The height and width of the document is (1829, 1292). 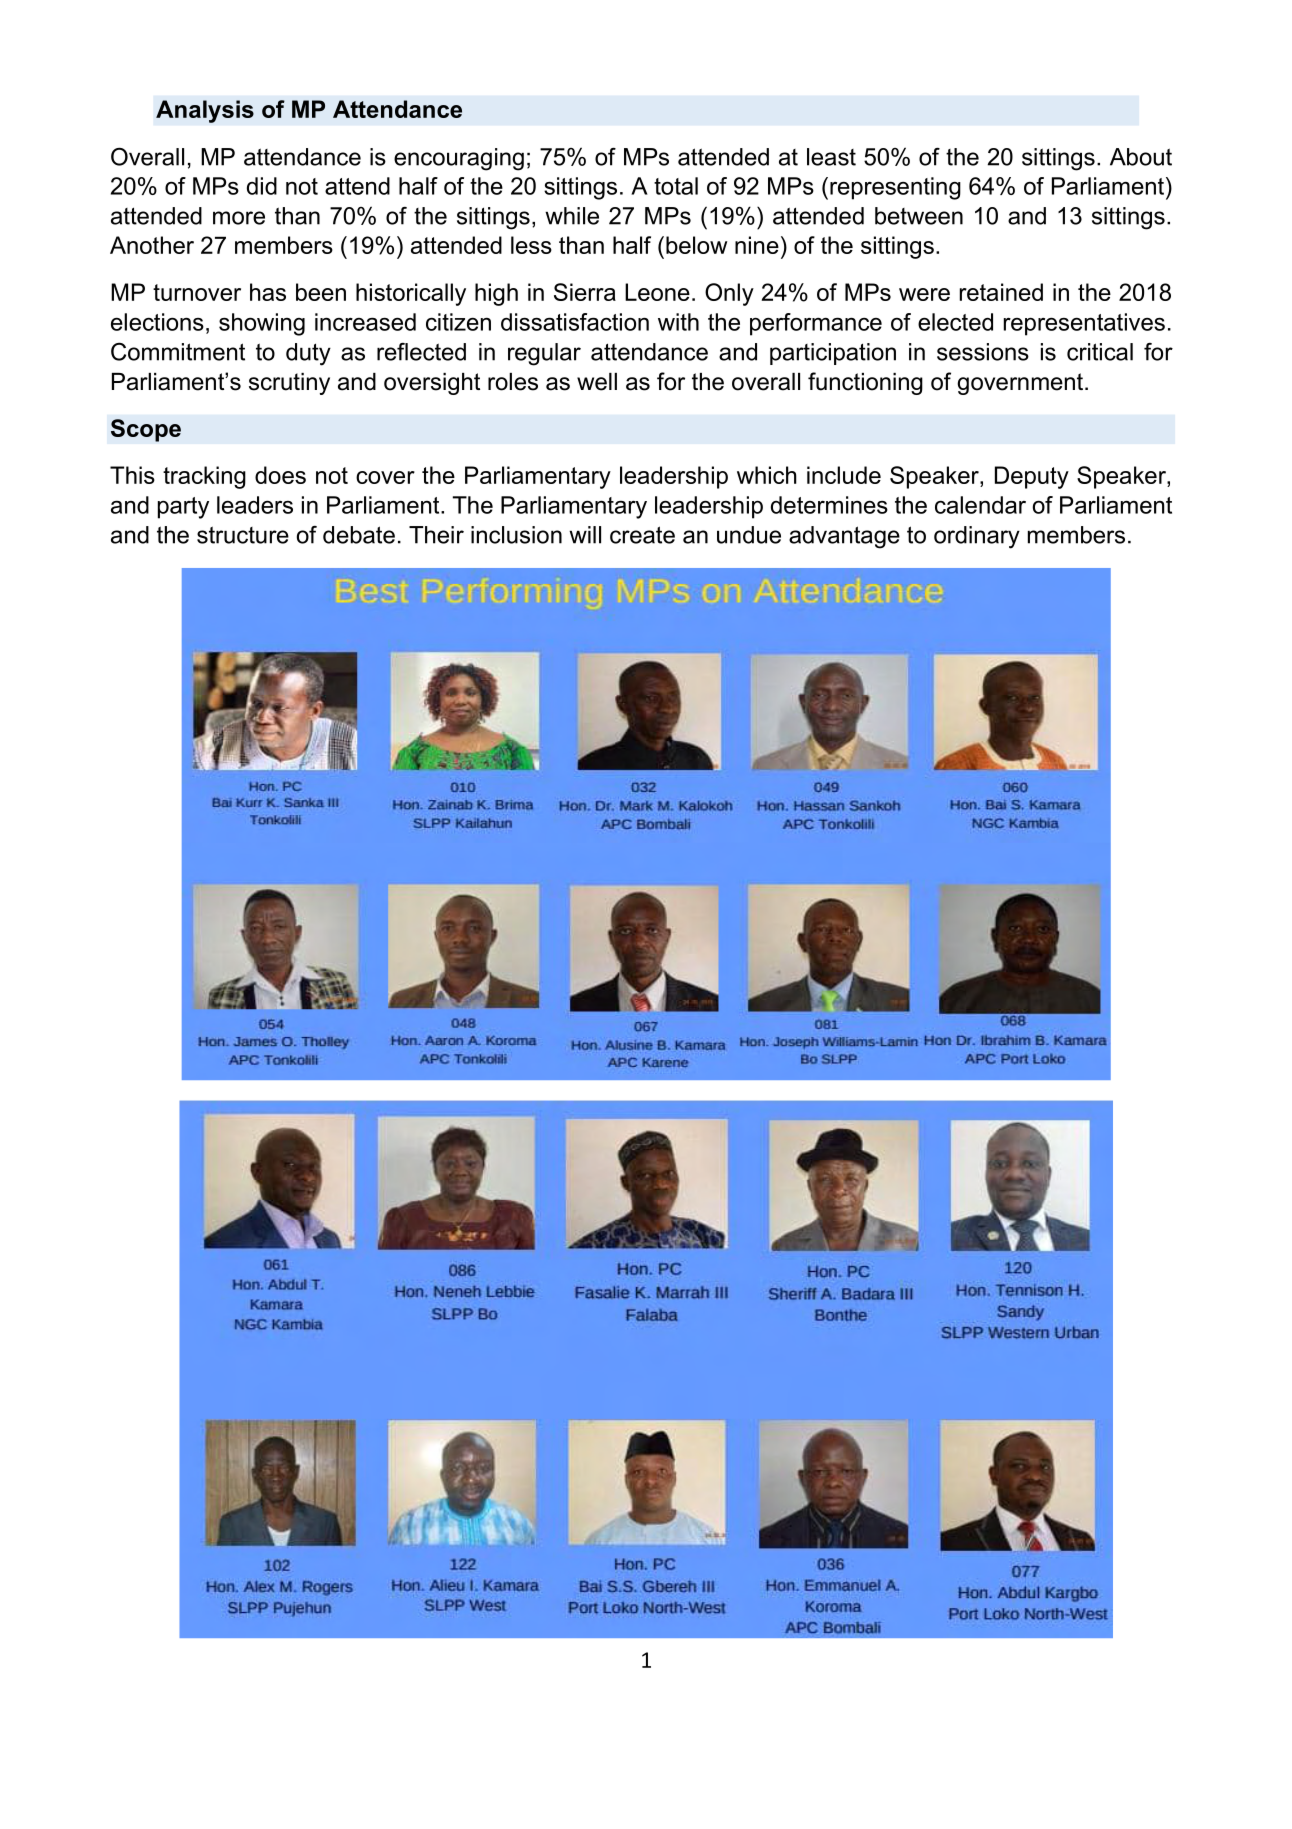 What do you see at coordinates (642, 535) in the document?
I see `create` at bounding box center [642, 535].
